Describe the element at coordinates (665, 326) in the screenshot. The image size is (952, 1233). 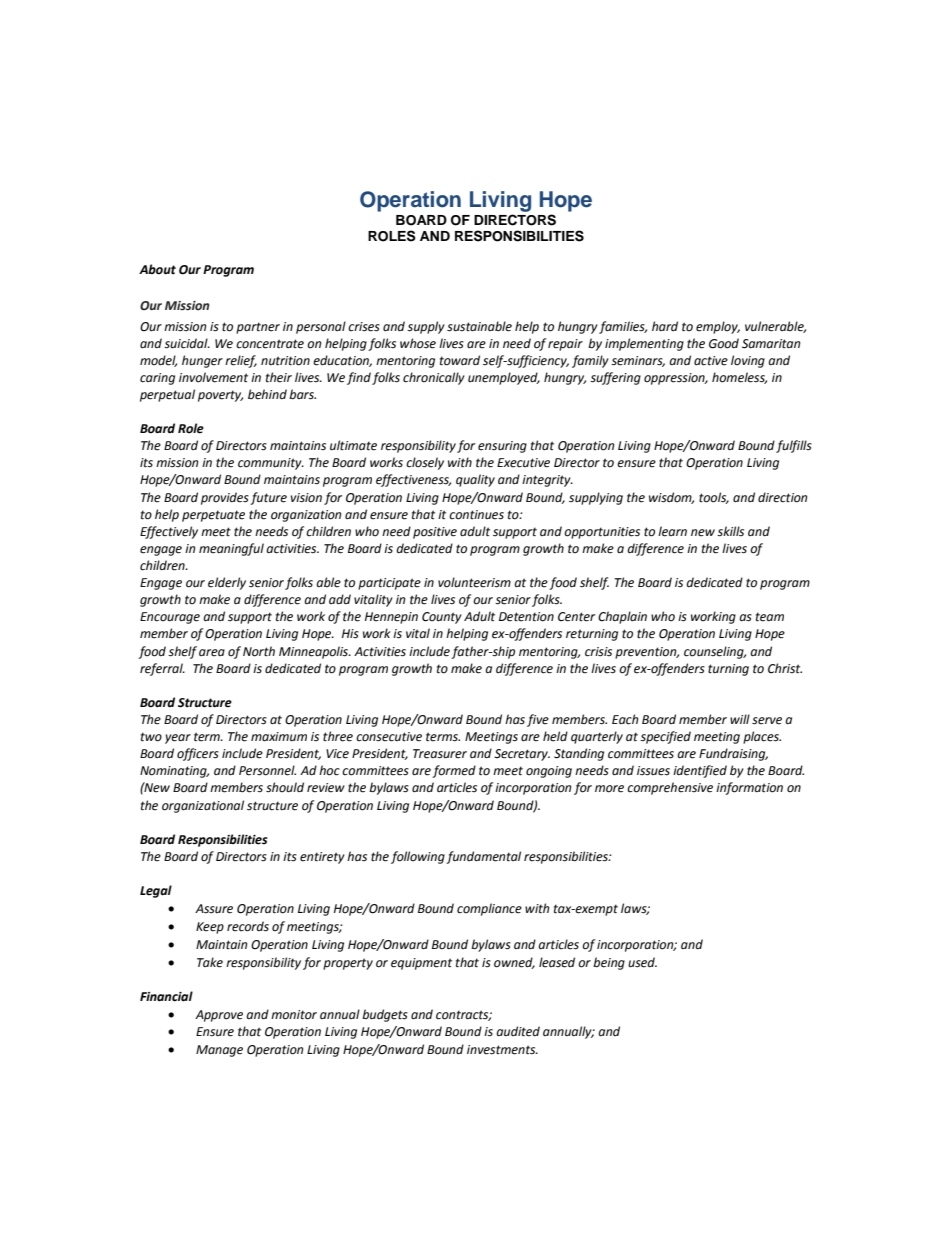
I see `hard` at that location.
